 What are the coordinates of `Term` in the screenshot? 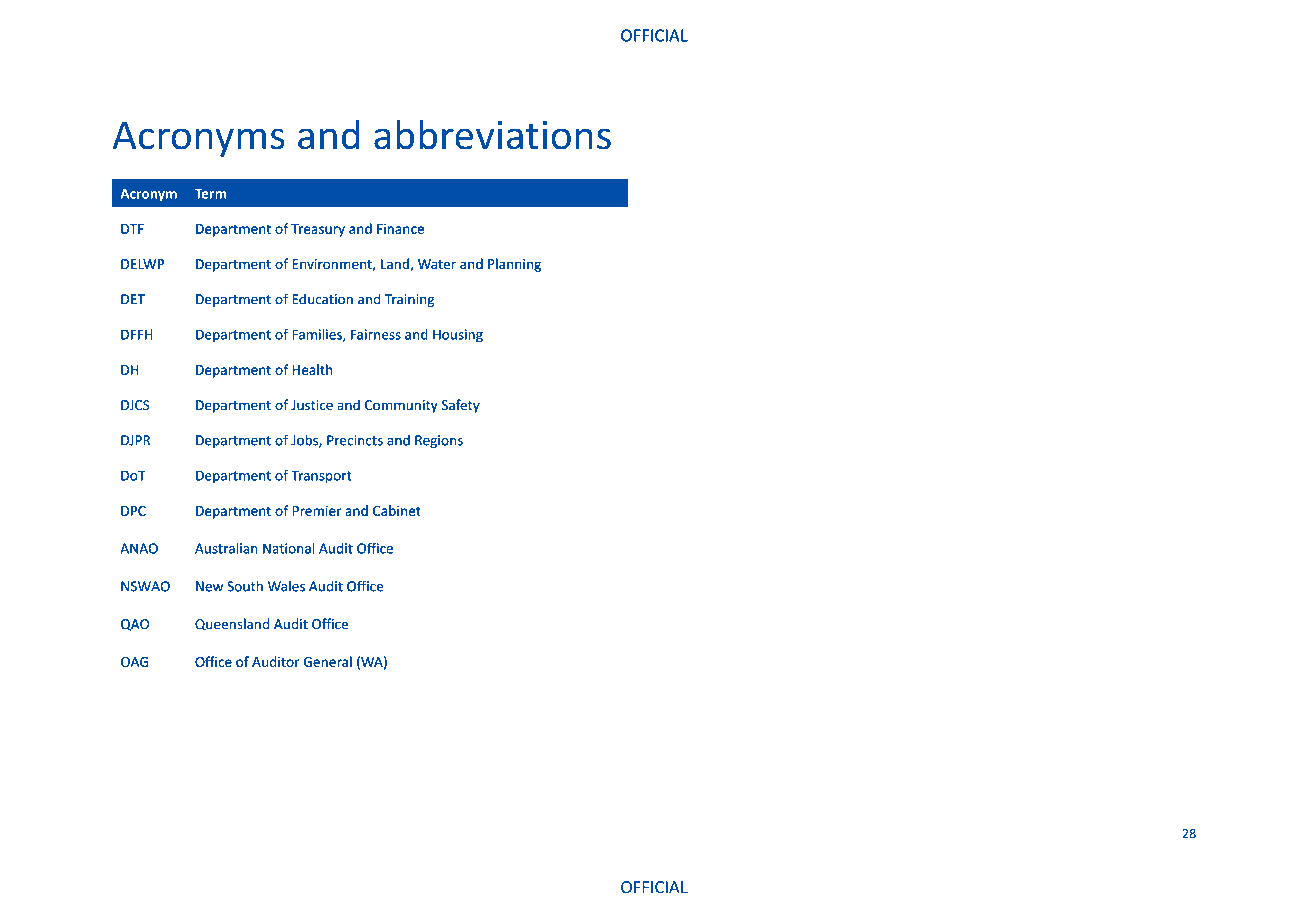 It's located at (210, 194).
